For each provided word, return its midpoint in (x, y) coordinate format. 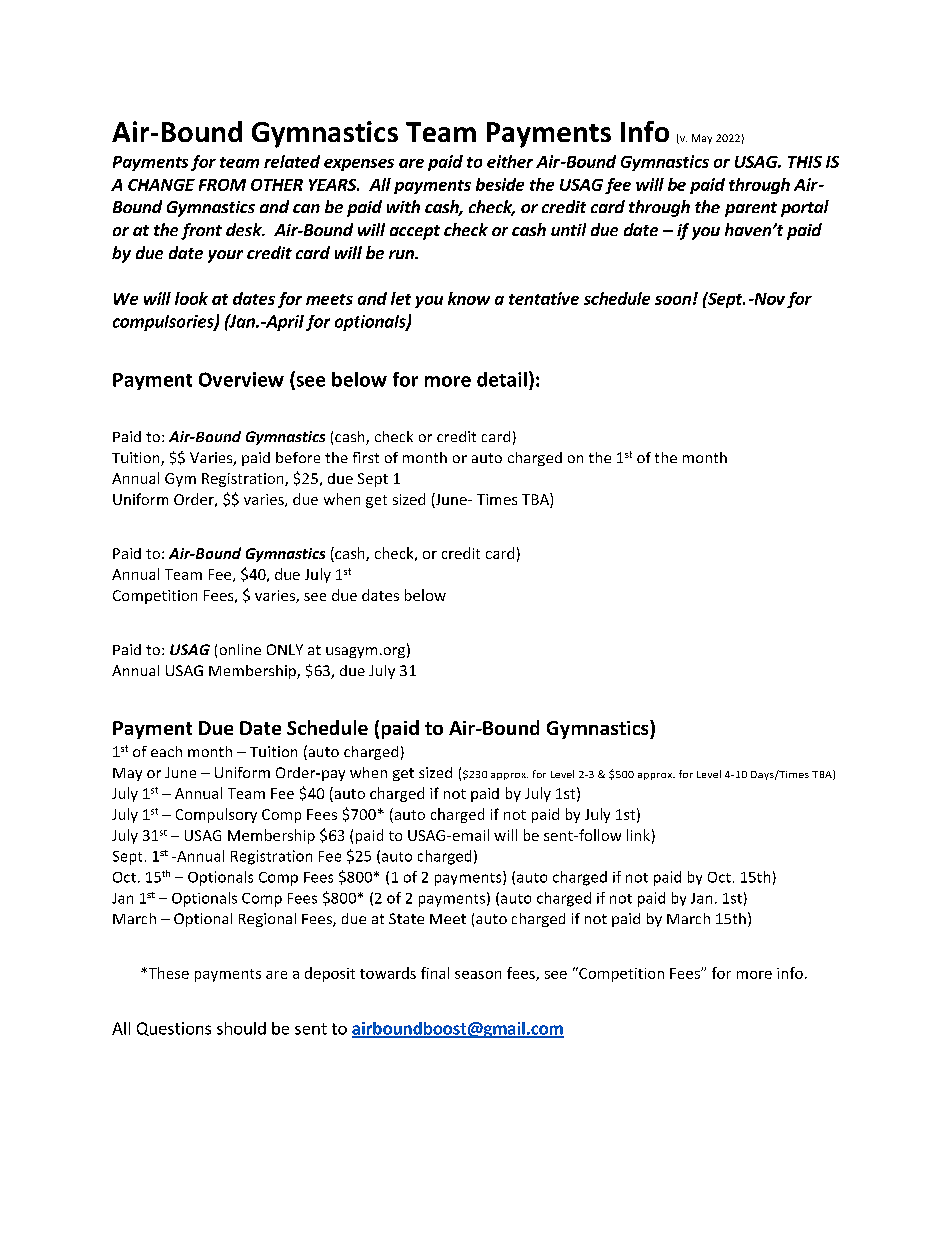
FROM (222, 185)
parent (751, 209)
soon (673, 300)
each (166, 751)
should (241, 1028)
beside (500, 184)
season (478, 975)
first (366, 457)
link (638, 835)
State (406, 918)
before (298, 457)
